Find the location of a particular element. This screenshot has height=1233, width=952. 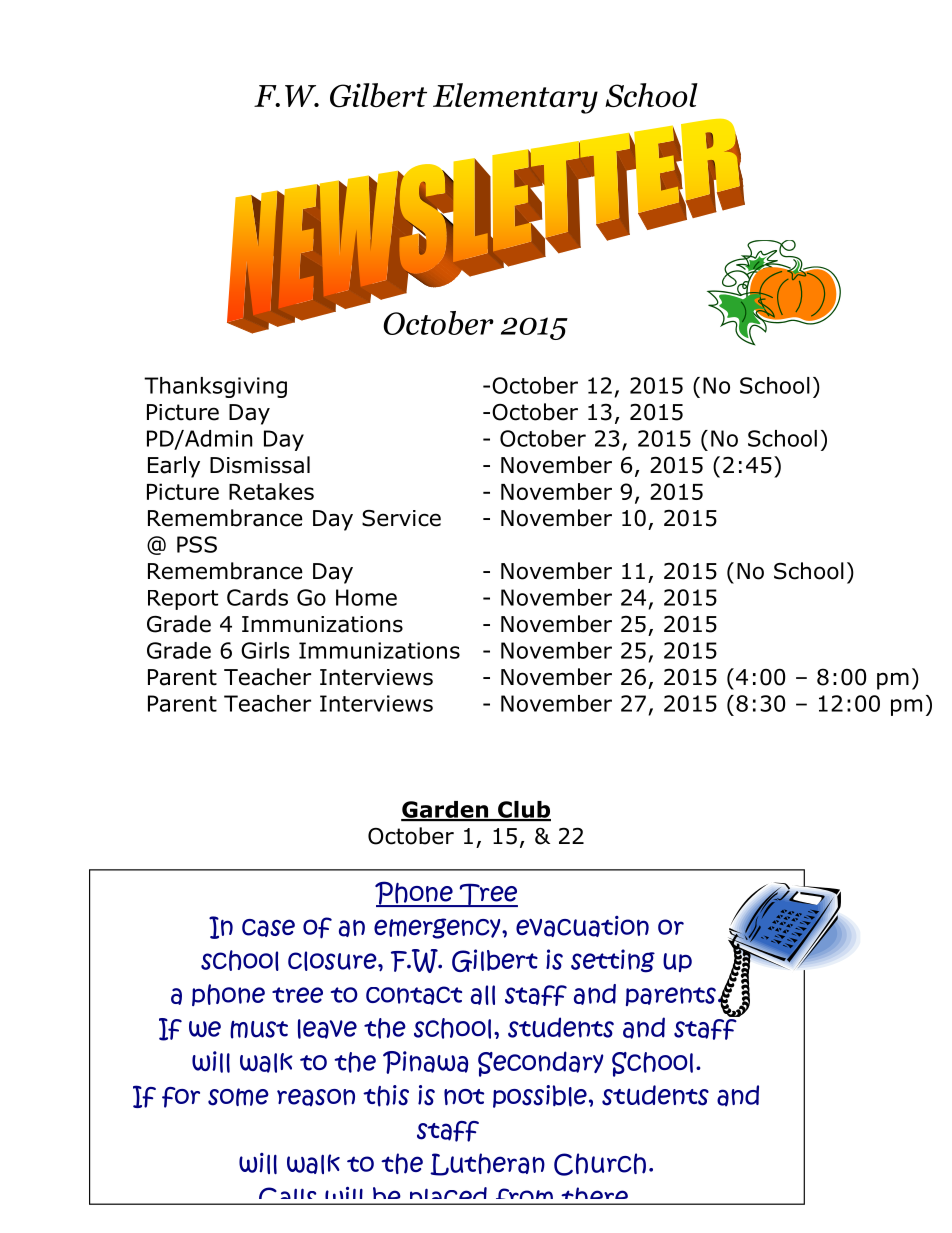

Retakes is located at coordinates (271, 491).
